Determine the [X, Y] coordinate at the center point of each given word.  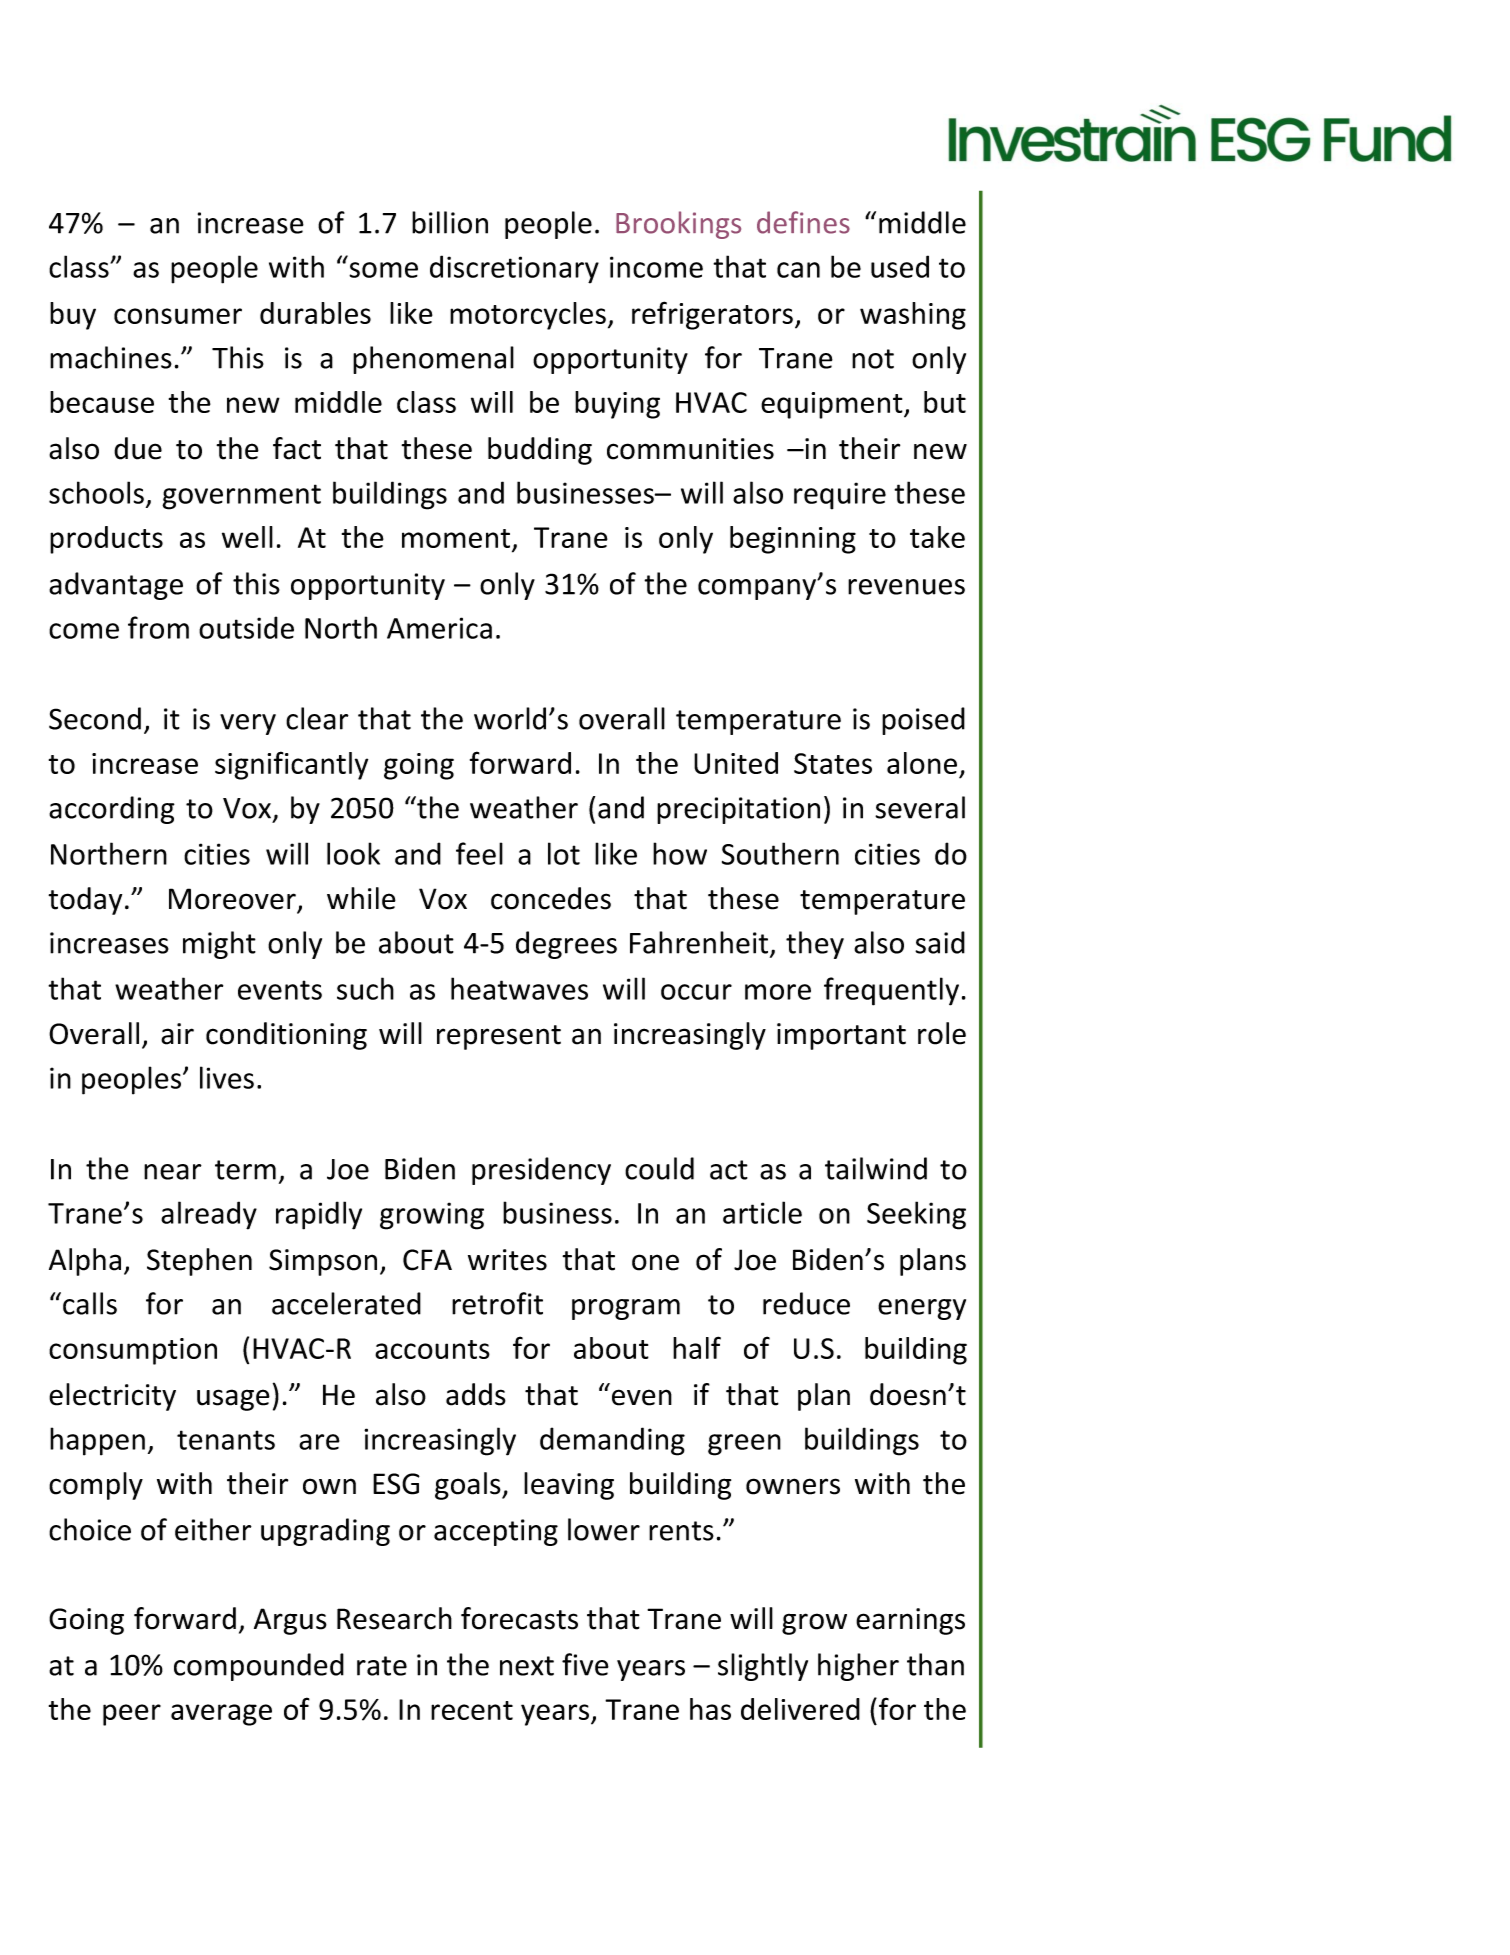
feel [479, 853]
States [833, 763]
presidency [541, 1171]
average [221, 1715]
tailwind [876, 1168]
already [209, 1215]
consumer [178, 316]
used [900, 266]
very [248, 724]
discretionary [514, 269]
